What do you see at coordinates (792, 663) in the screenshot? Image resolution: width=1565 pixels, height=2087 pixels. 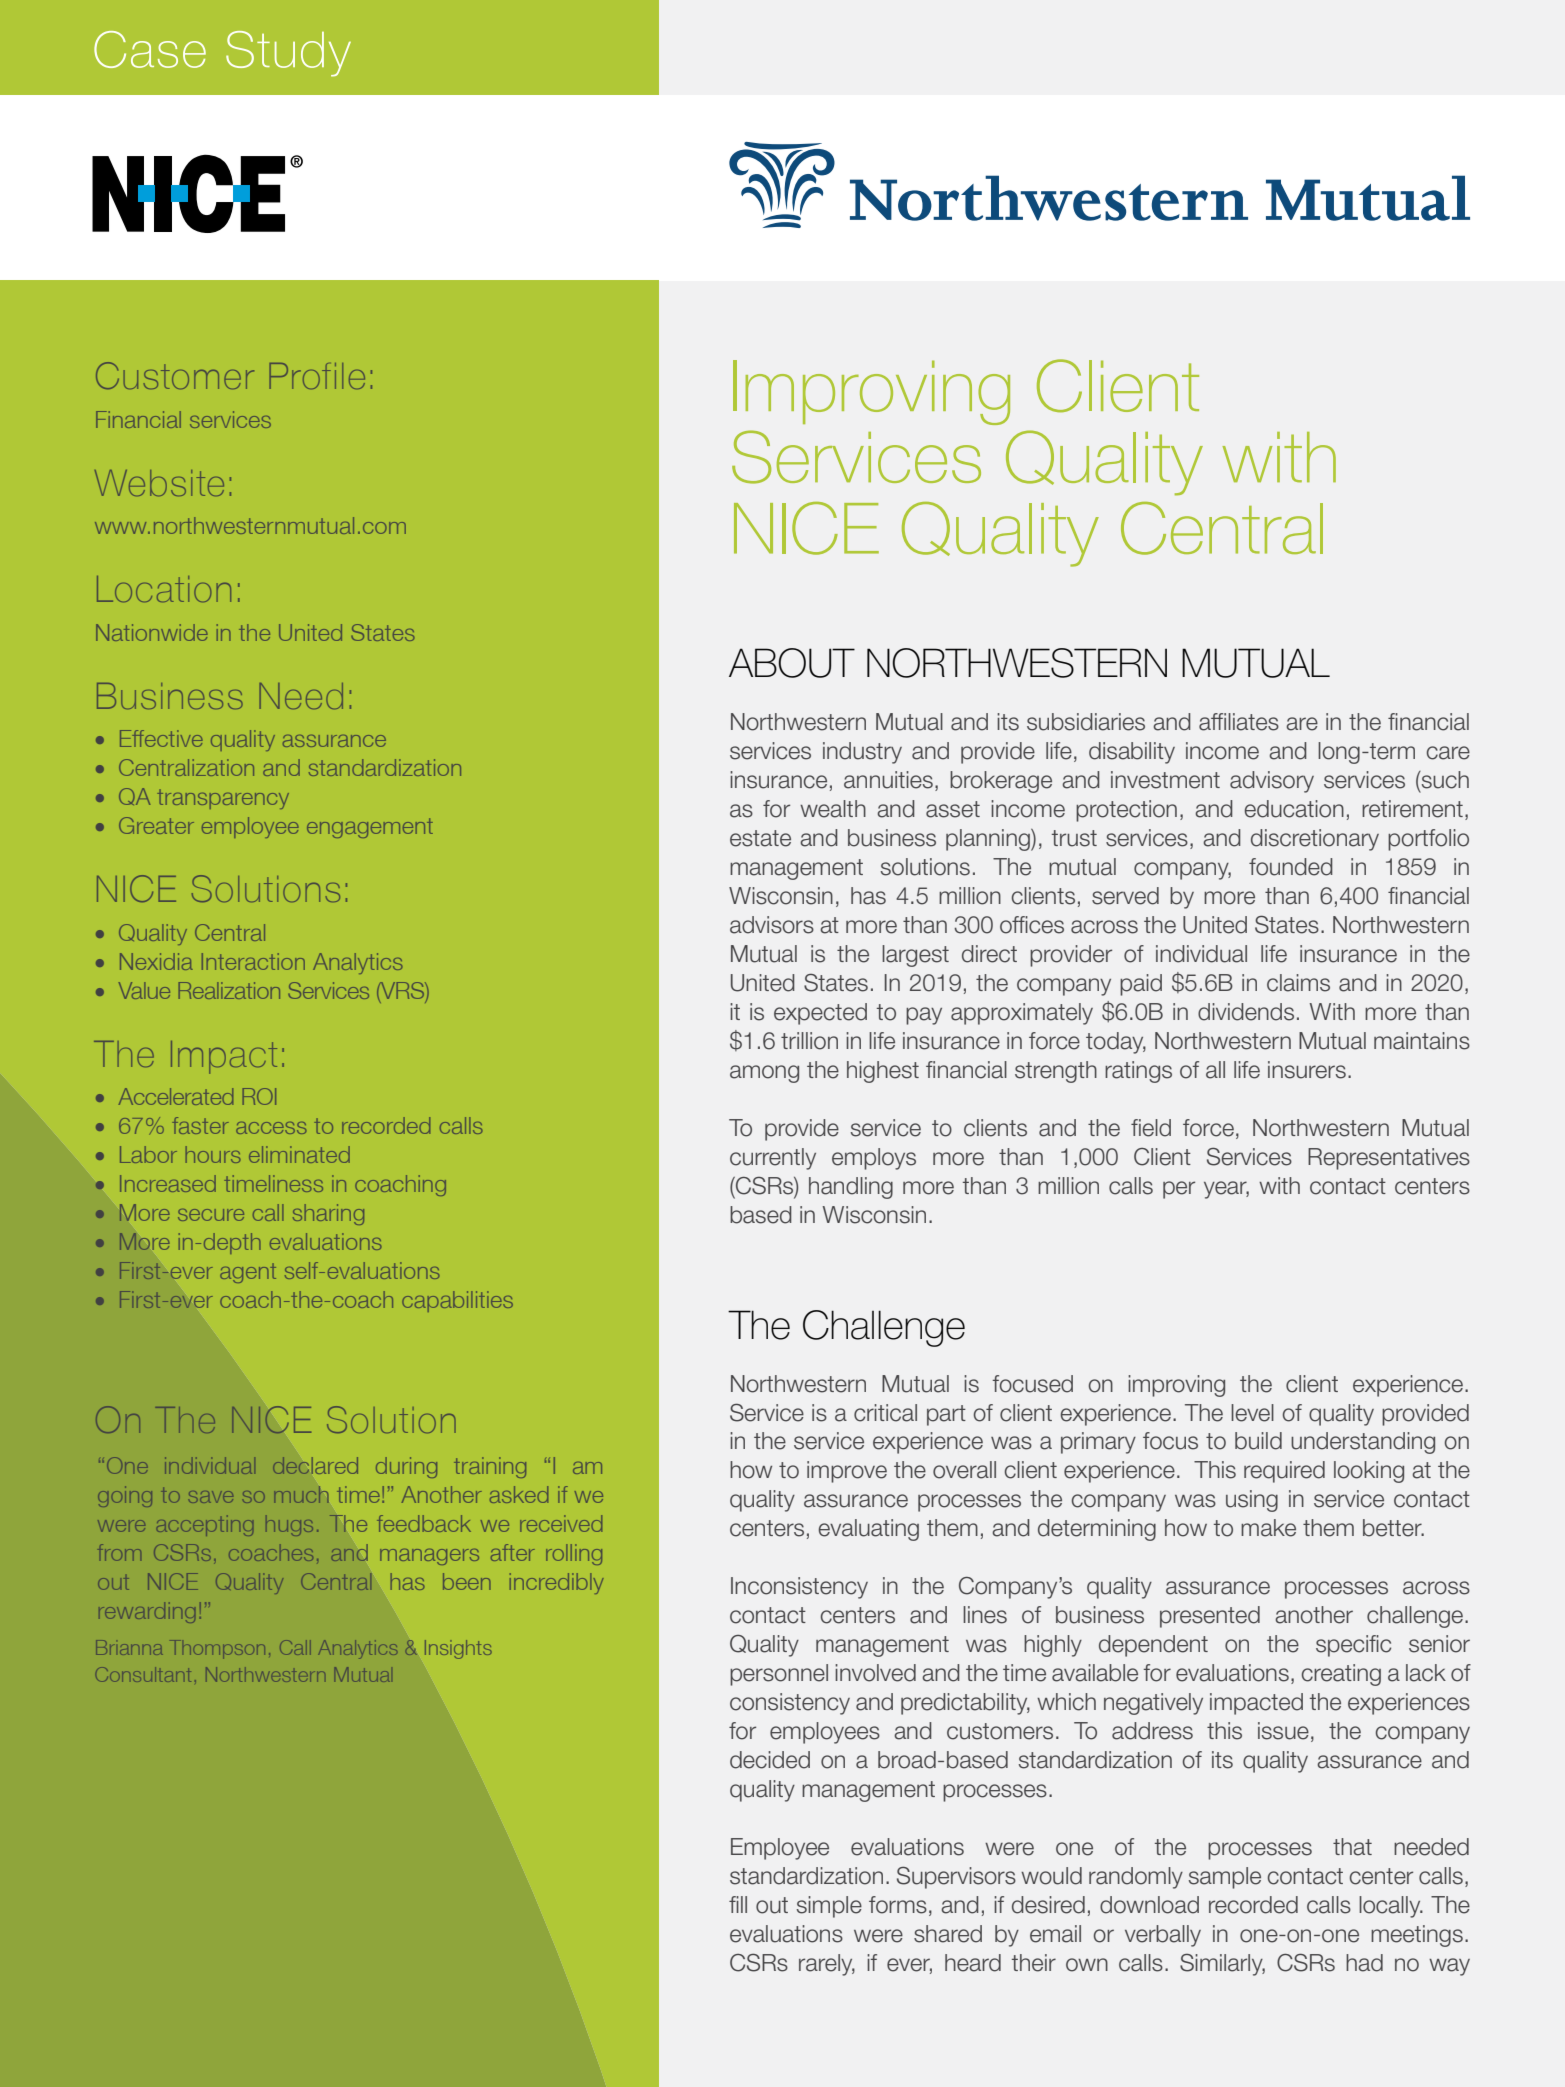 I see `ABOUT` at bounding box center [792, 663].
